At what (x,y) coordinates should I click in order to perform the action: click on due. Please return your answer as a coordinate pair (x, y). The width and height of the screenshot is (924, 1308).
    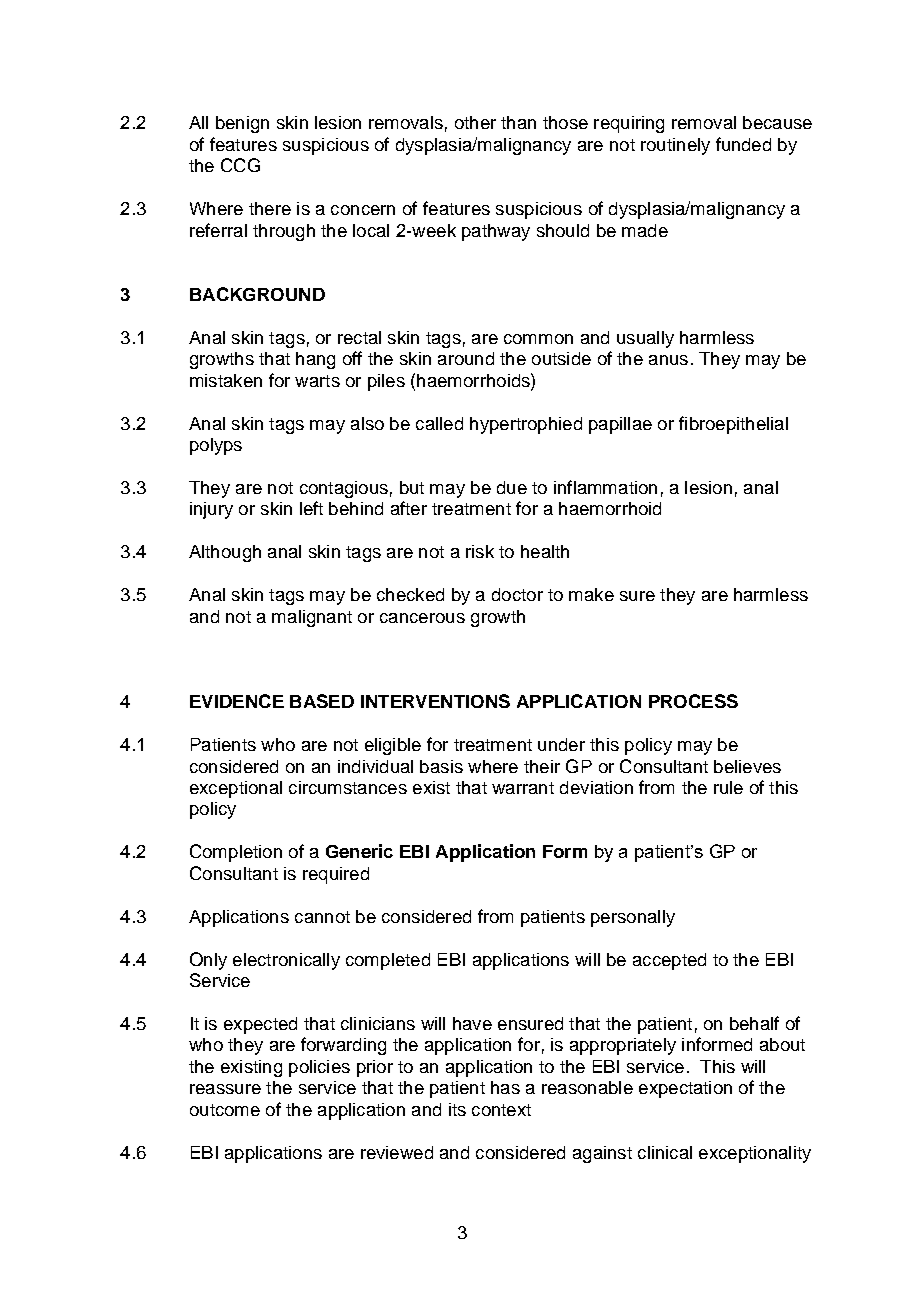
    Looking at the image, I should click on (512, 487).
